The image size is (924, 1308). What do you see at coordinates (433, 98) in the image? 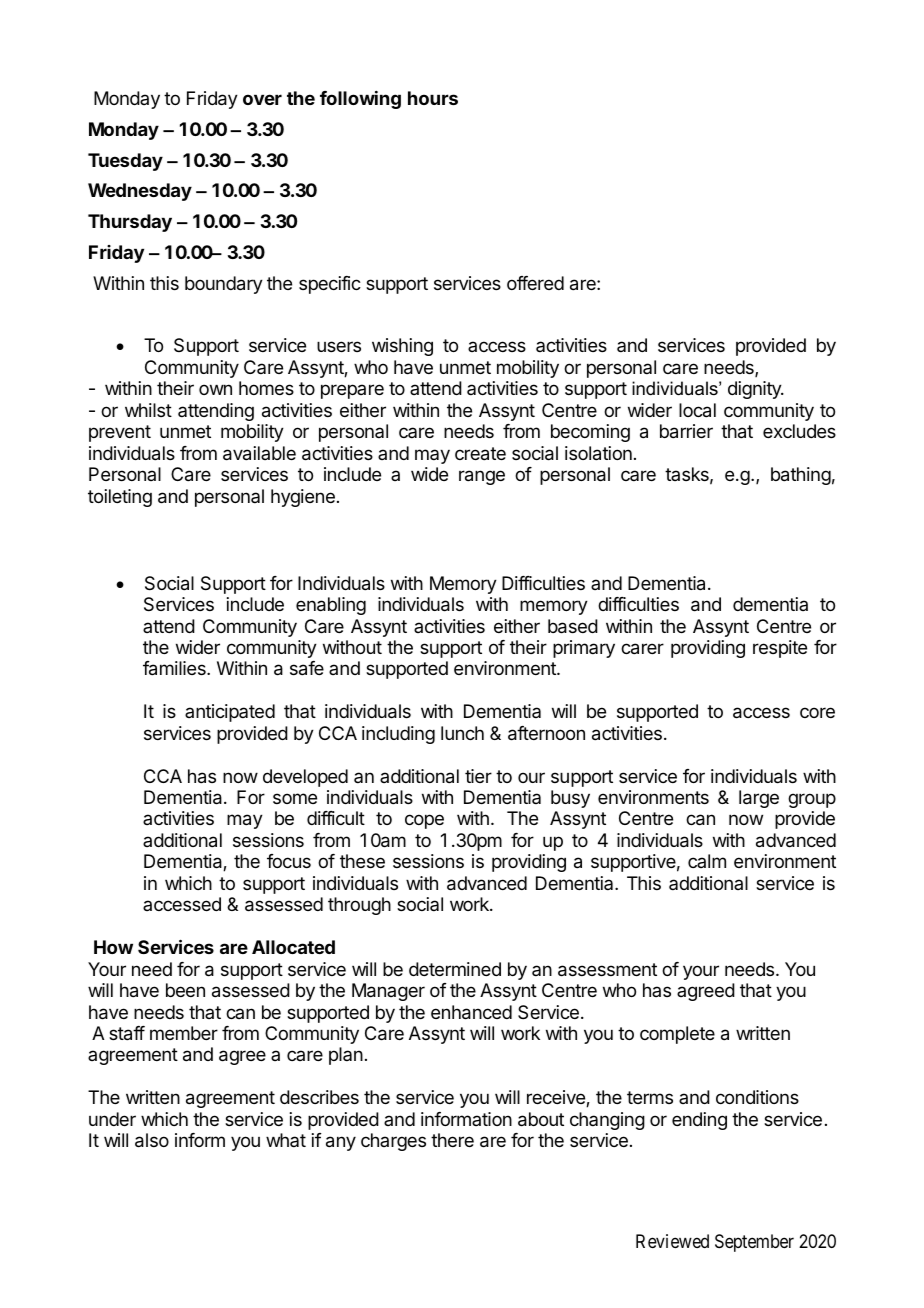
I see `hours` at bounding box center [433, 98].
